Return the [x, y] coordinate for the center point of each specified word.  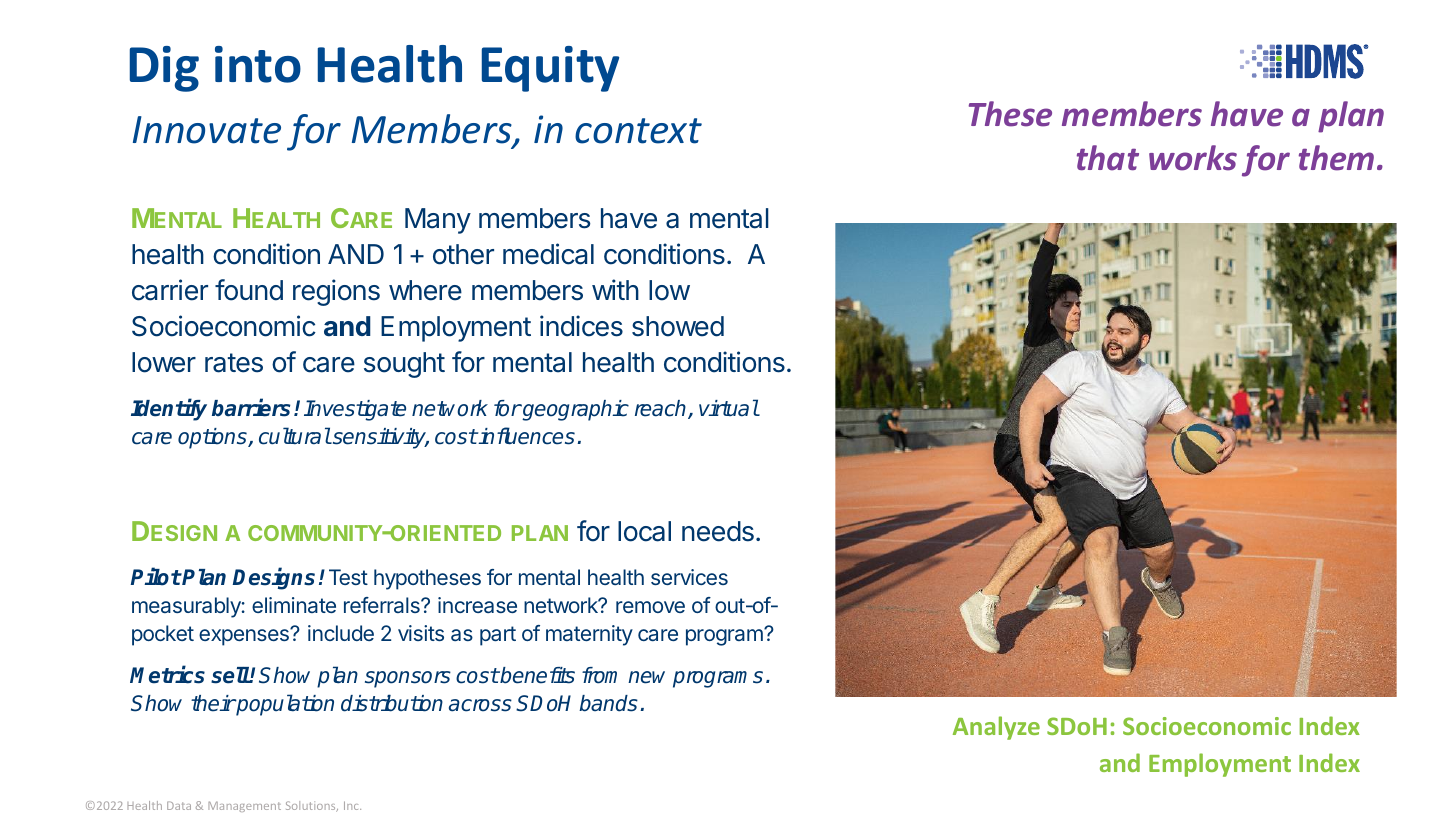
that [1108, 158]
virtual [729, 408]
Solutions [312, 806]
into [258, 64]
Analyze [996, 728]
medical [548, 254]
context [638, 131]
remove [650, 607]
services [689, 577]
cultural [295, 436]
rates [234, 363]
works [1193, 158]
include [341, 633]
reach [662, 409]
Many [438, 221]
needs [718, 531]
